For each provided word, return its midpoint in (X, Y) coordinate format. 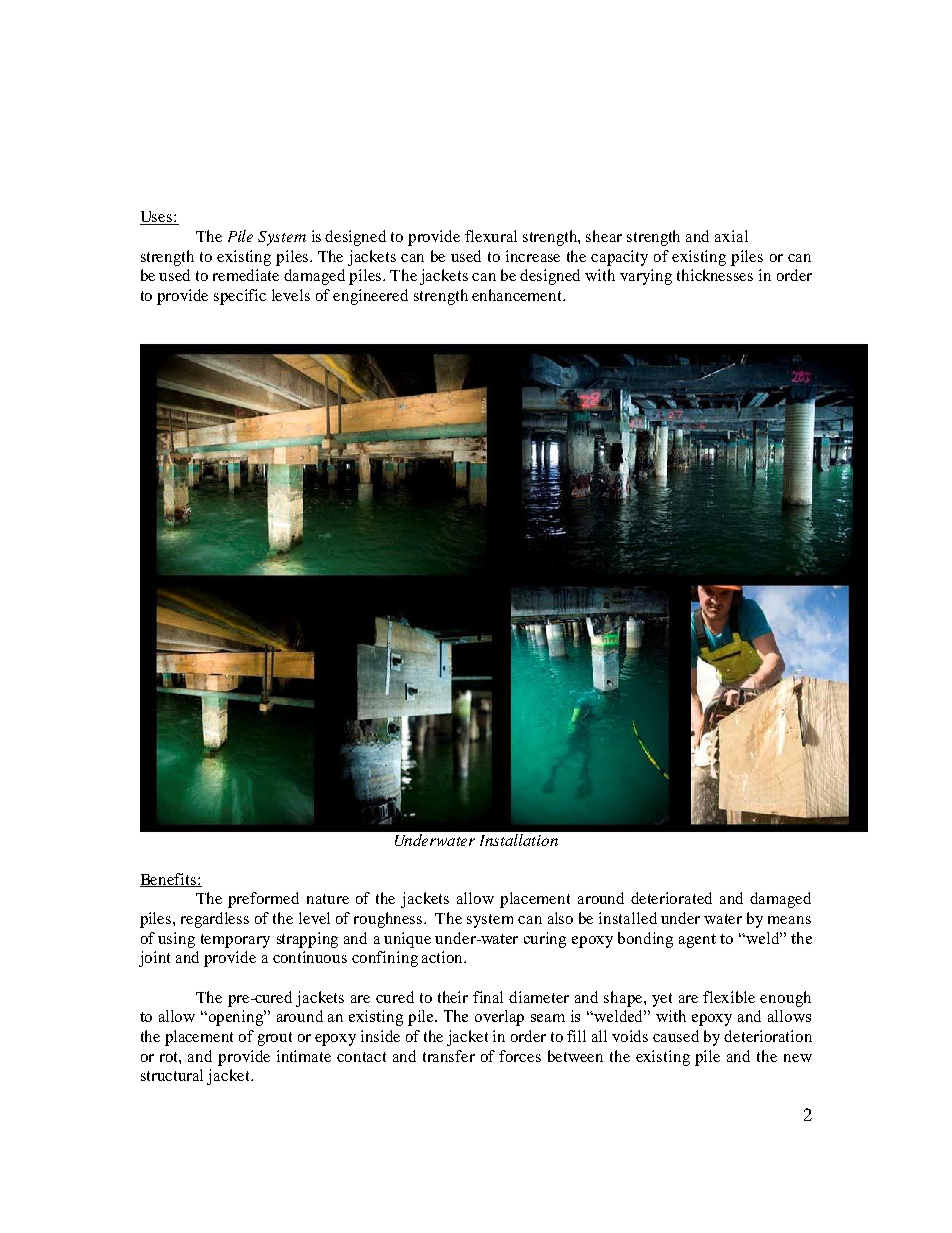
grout (275, 1039)
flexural (491, 236)
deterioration (768, 1036)
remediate (246, 275)
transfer (449, 1056)
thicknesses (715, 275)
